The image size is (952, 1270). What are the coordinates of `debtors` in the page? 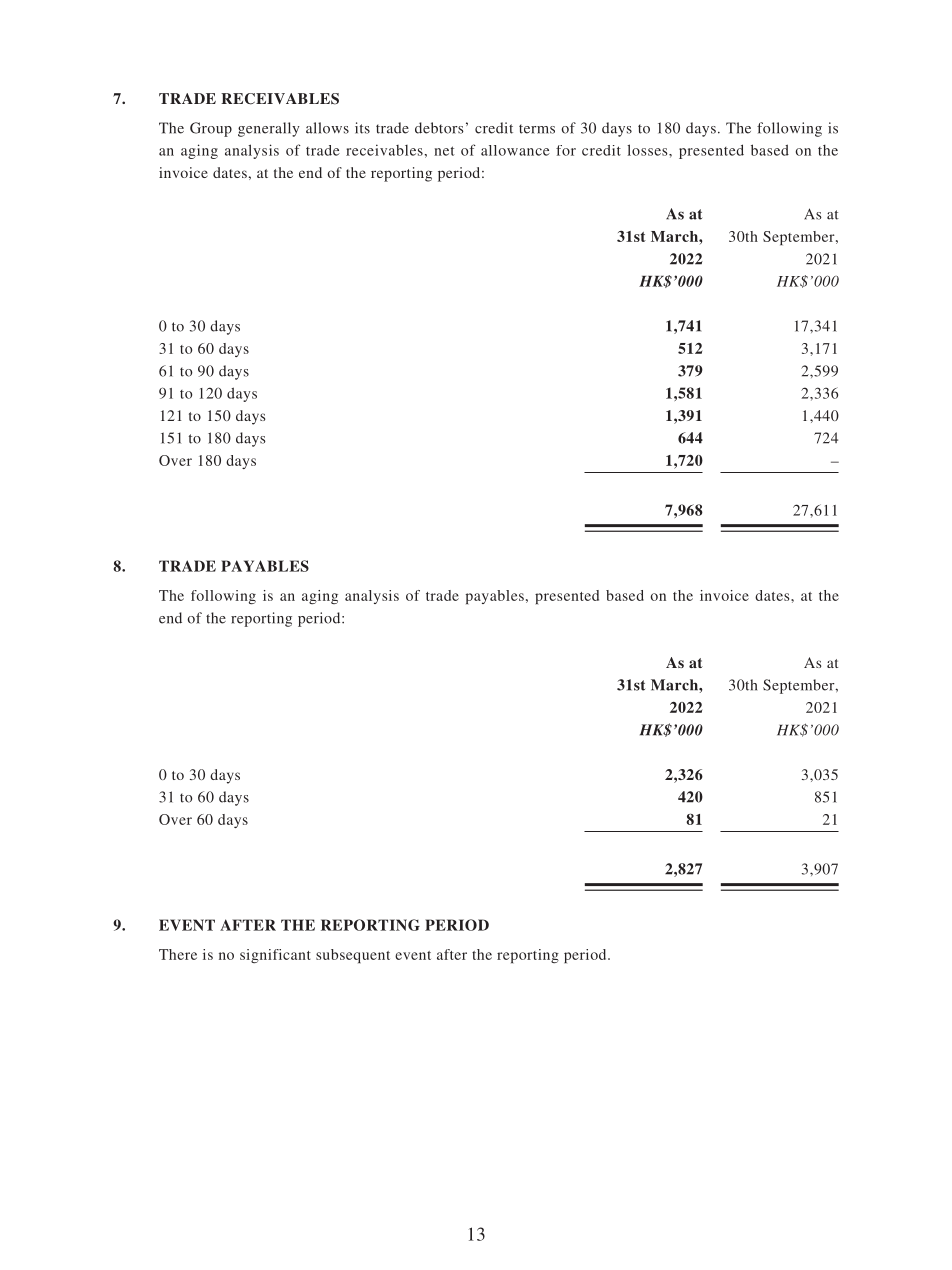 It's located at (439, 128).
